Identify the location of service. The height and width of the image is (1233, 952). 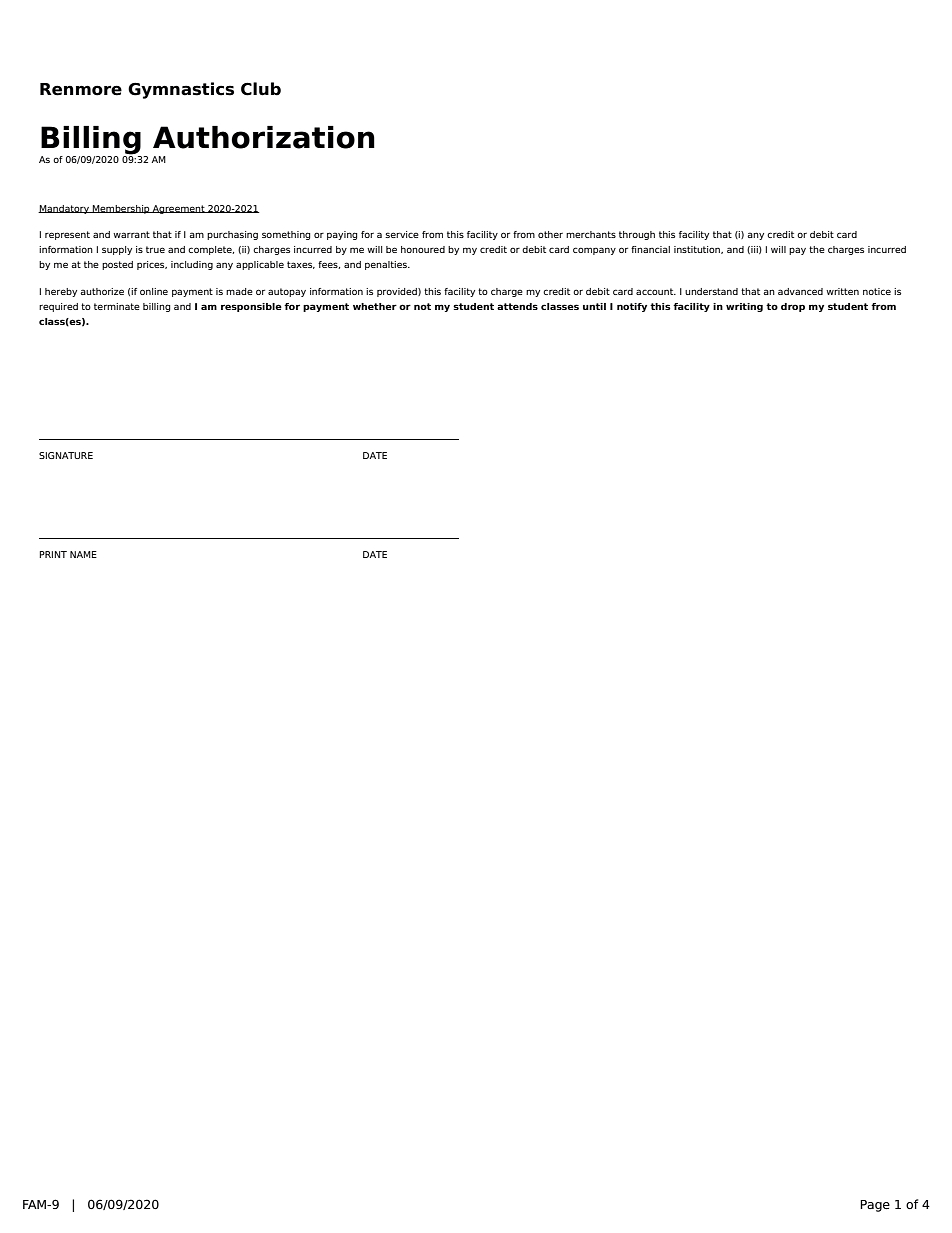
(402, 234).
